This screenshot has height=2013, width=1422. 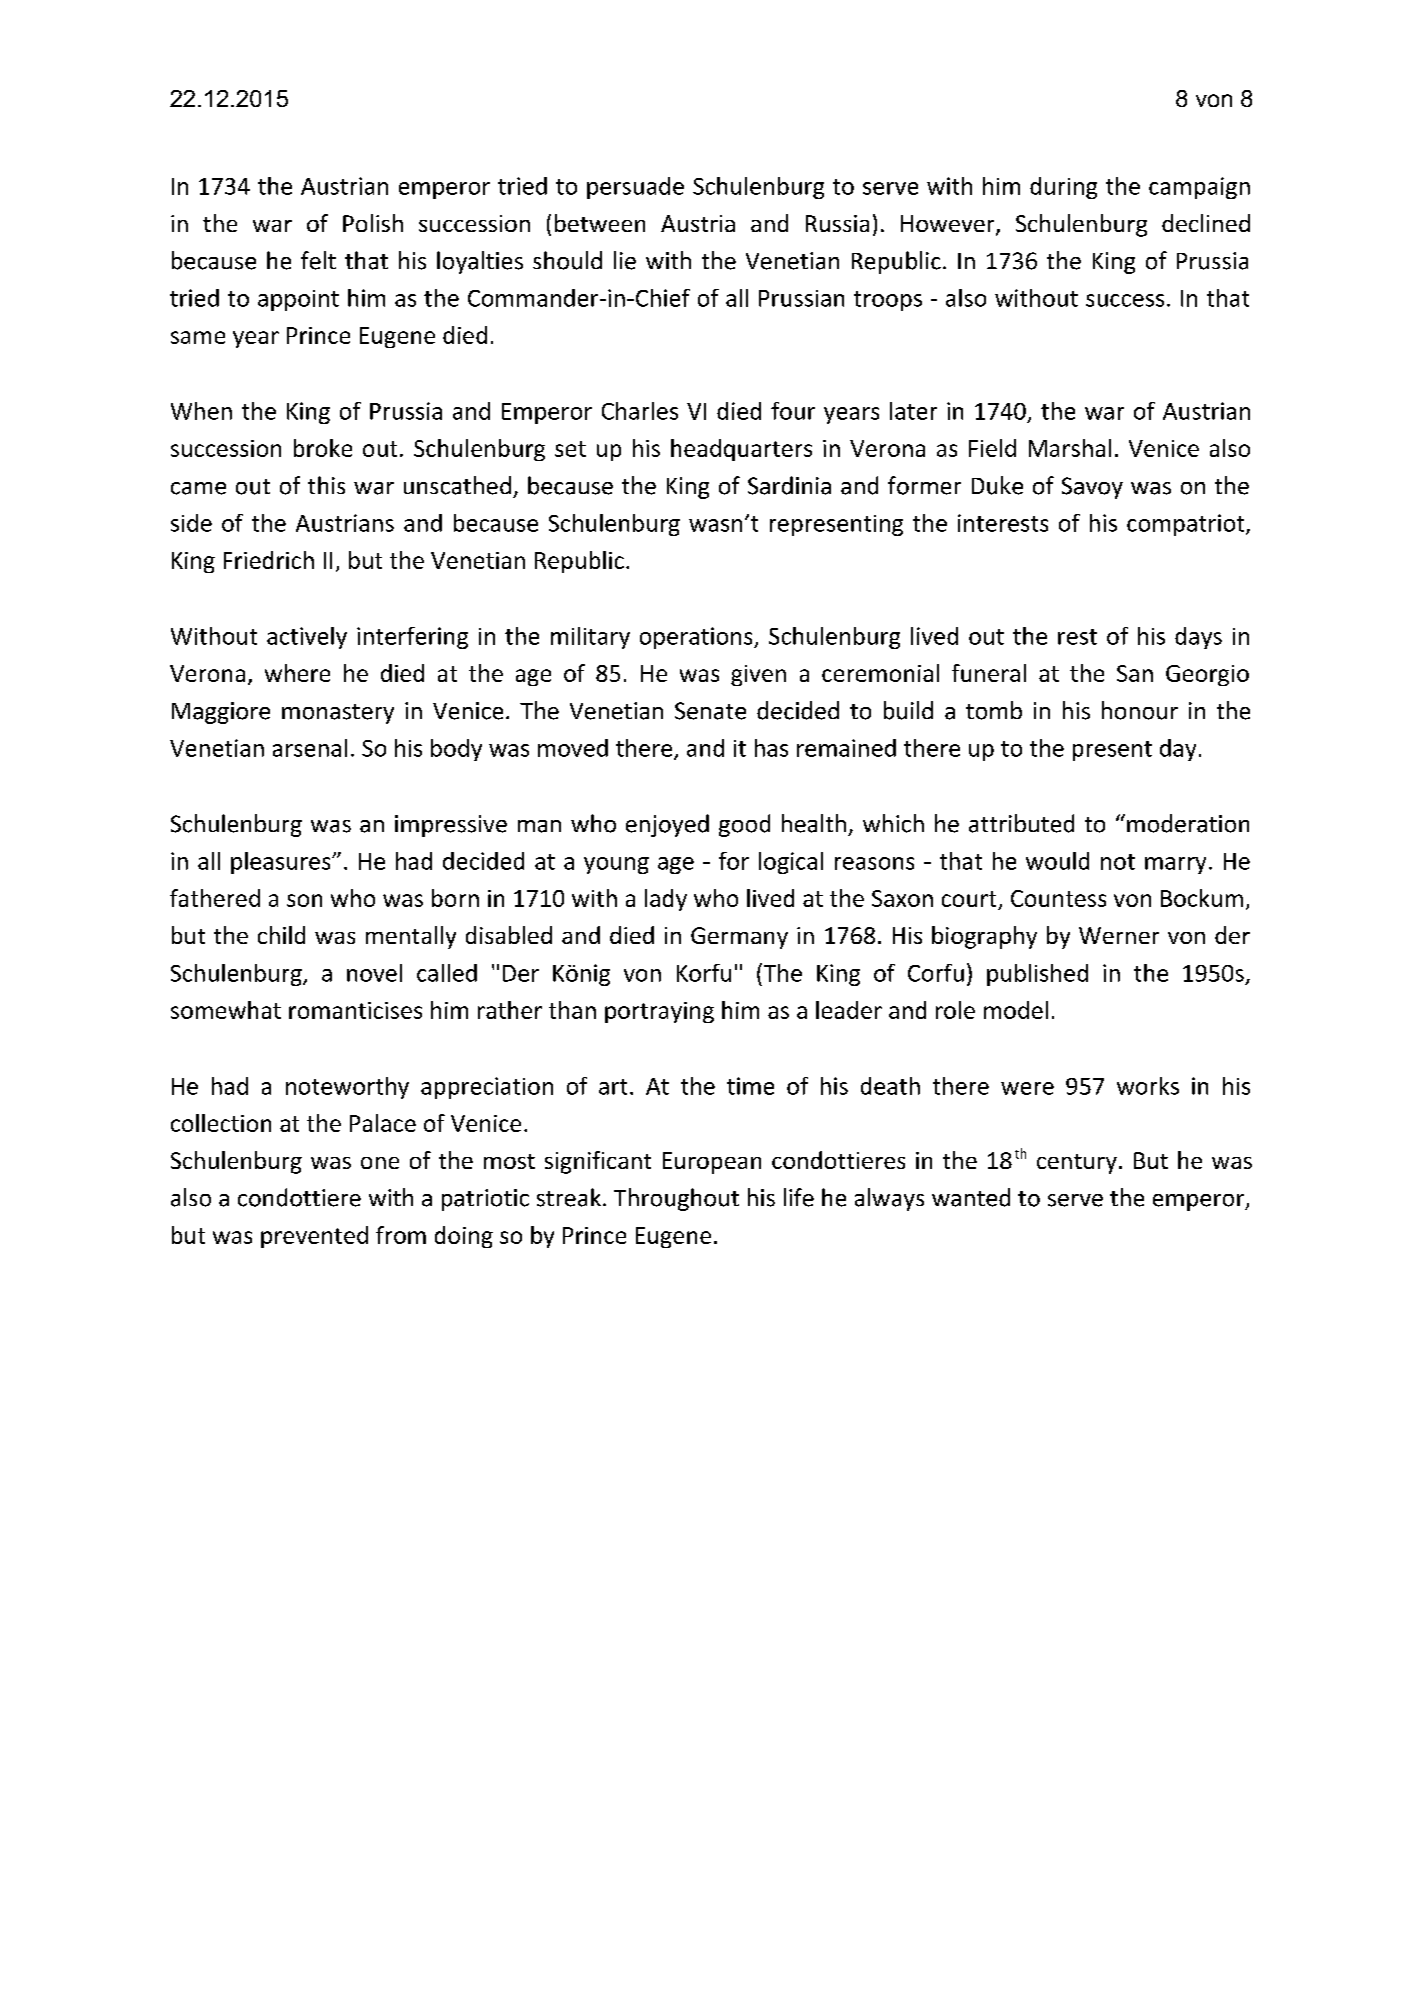 I want to click on persuade, so click(x=635, y=188).
